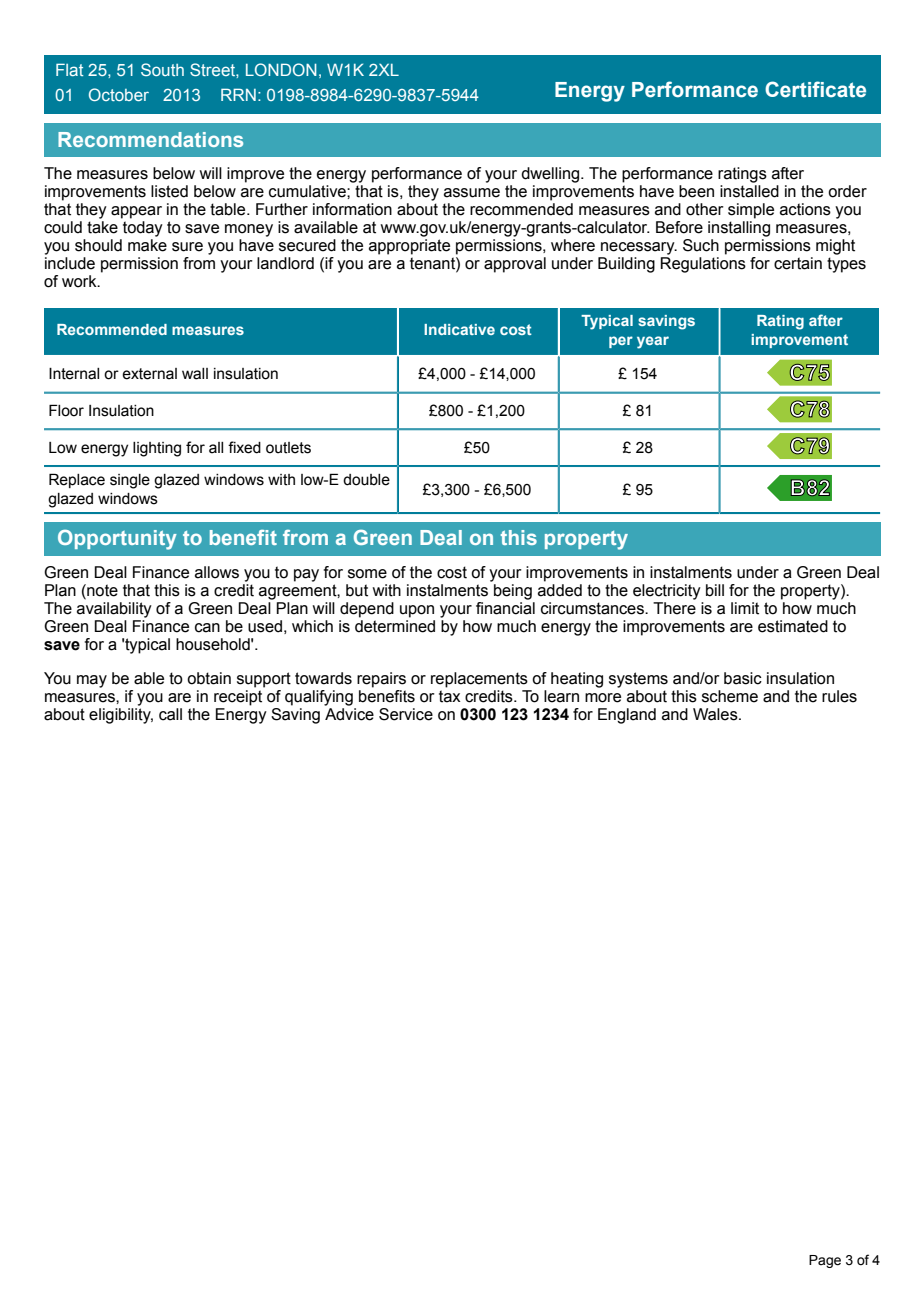 This screenshot has width=924, height=1308. Describe the element at coordinates (743, 678) in the screenshot. I see `basic` at that location.
